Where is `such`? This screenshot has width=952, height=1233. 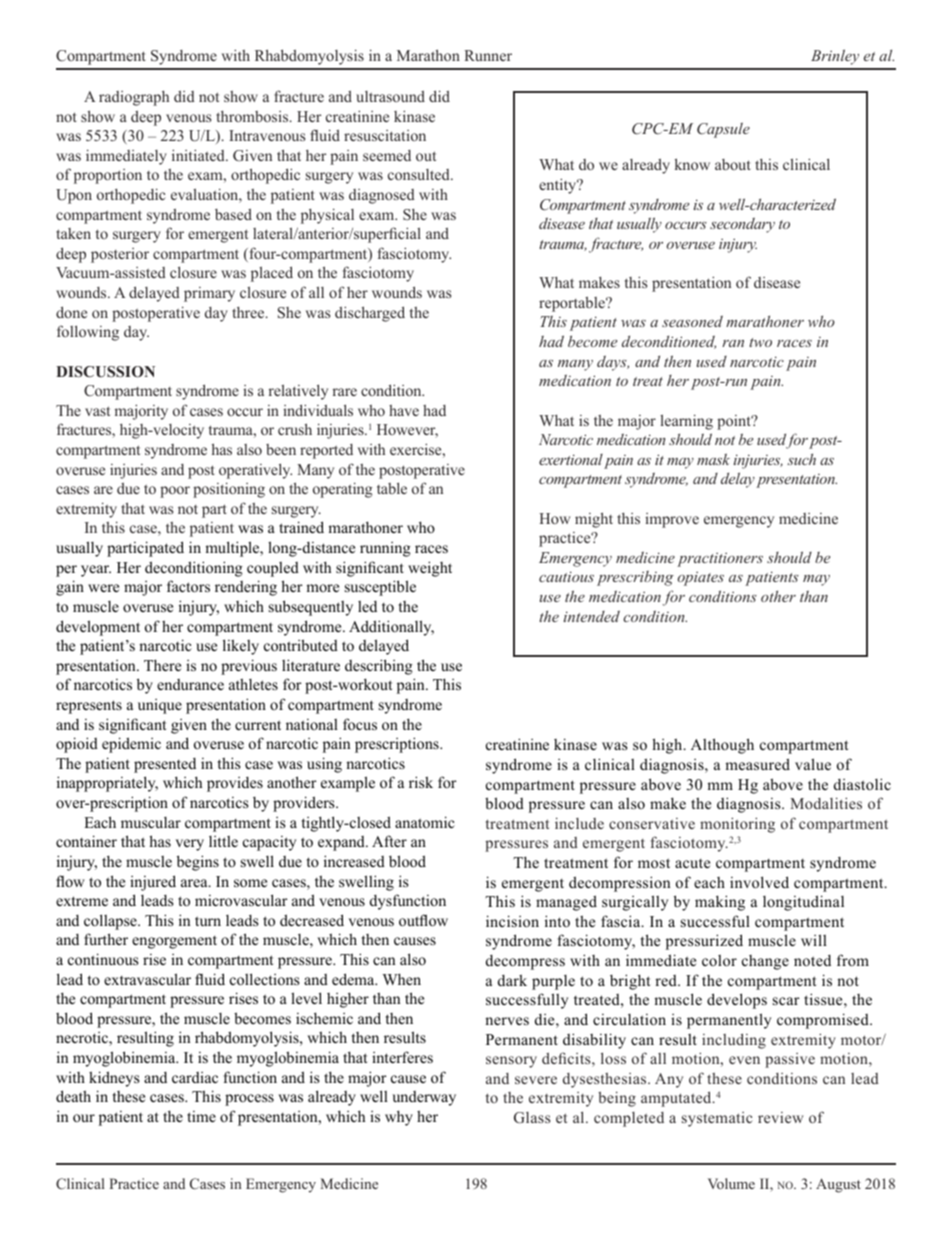 such is located at coordinates (801, 459).
